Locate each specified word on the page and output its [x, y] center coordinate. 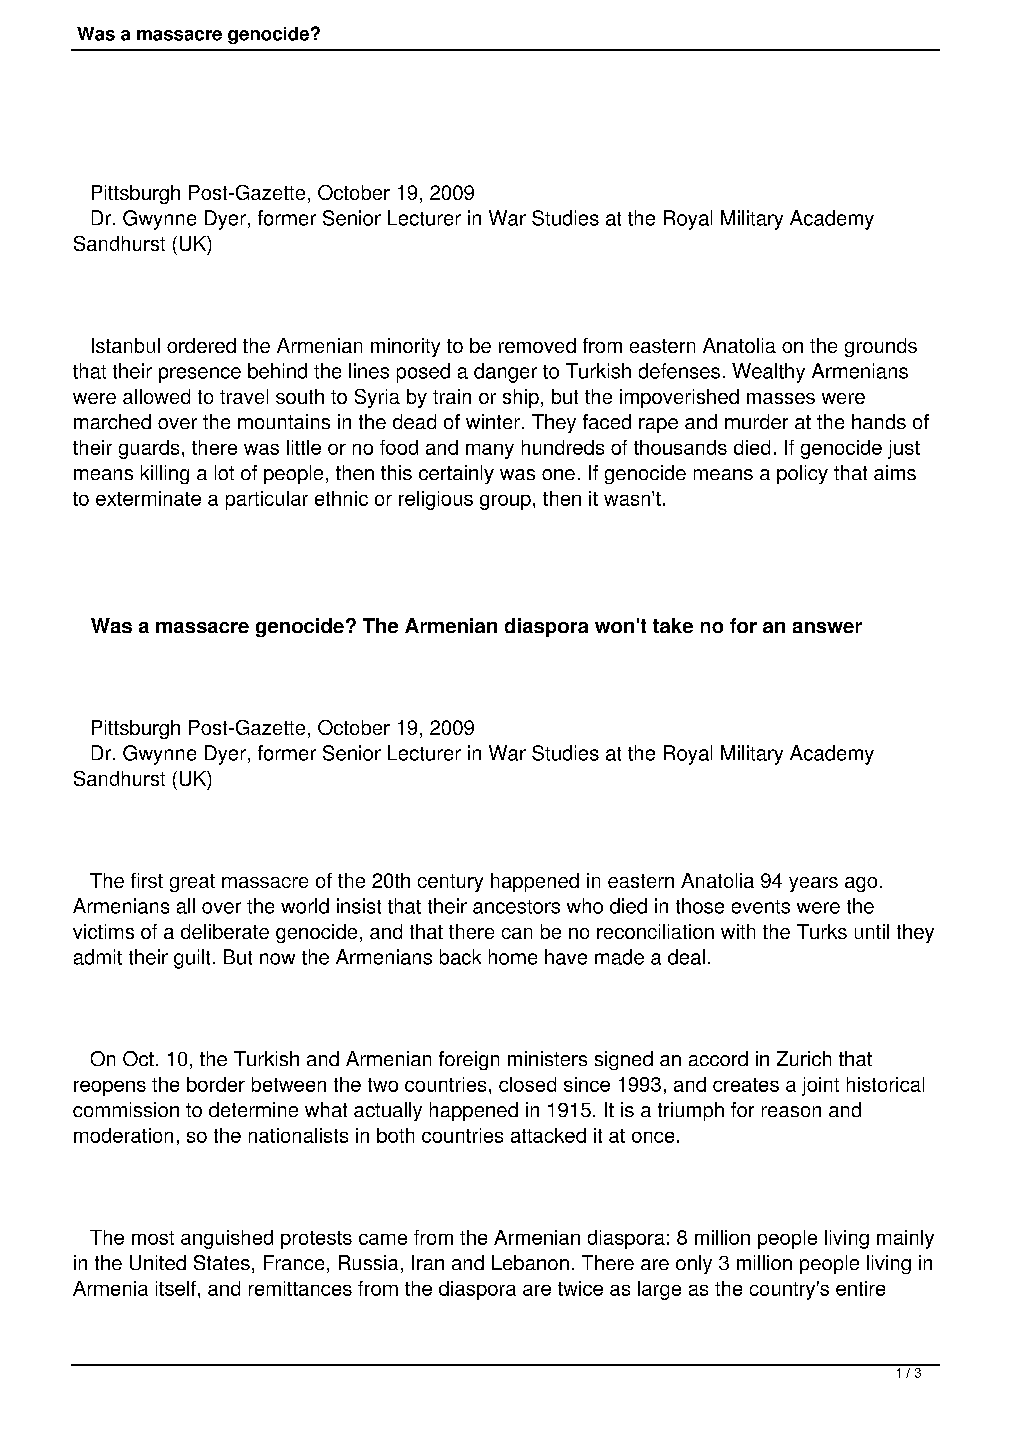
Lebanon [530, 1262]
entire [860, 1288]
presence [200, 375]
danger [505, 373]
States [222, 1262]
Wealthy [768, 373]
